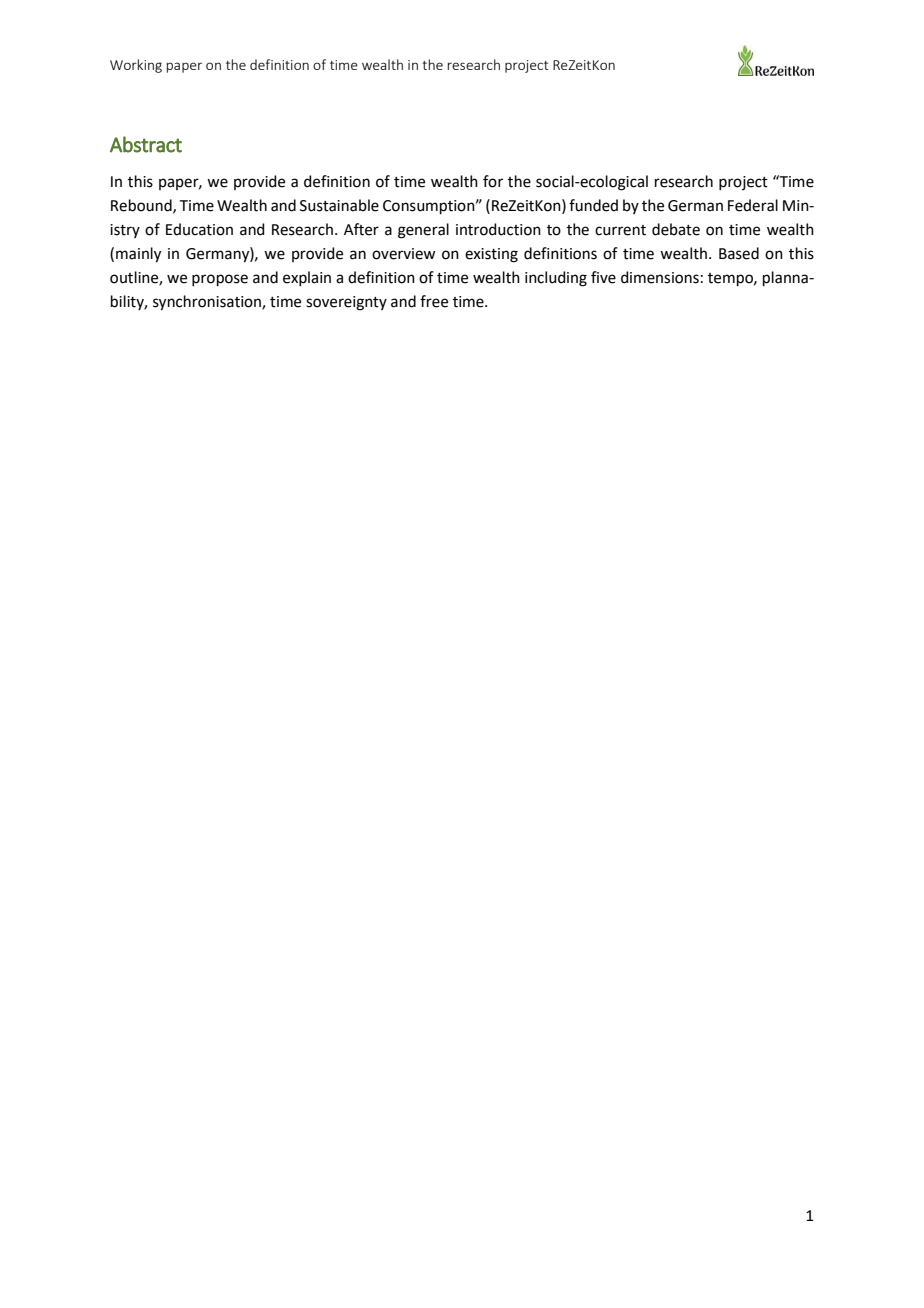 The width and height of the screenshot is (924, 1308). Describe the element at coordinates (620, 230) in the screenshot. I see `current` at that location.
